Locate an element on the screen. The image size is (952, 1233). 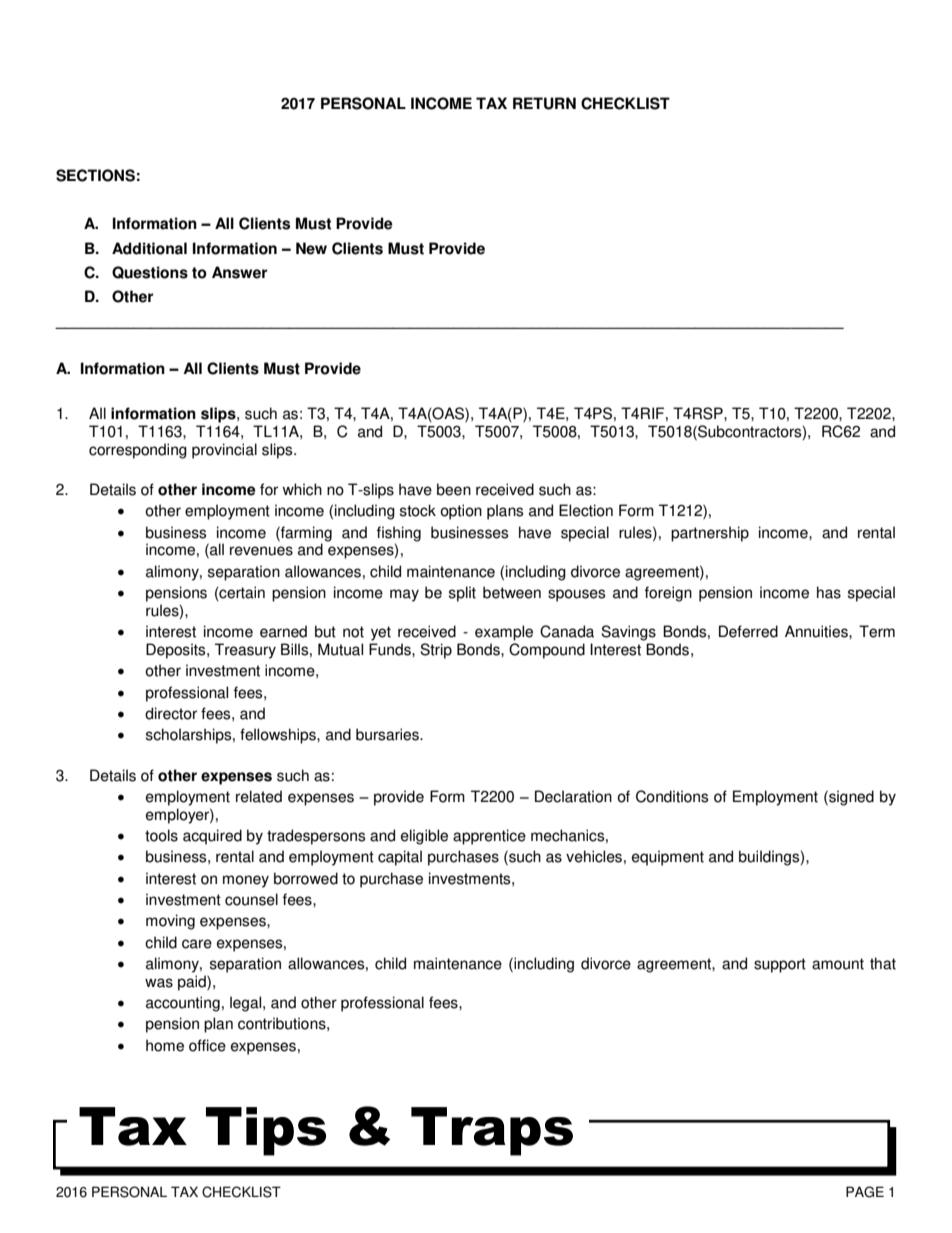
Tips is located at coordinates (266, 1131).
